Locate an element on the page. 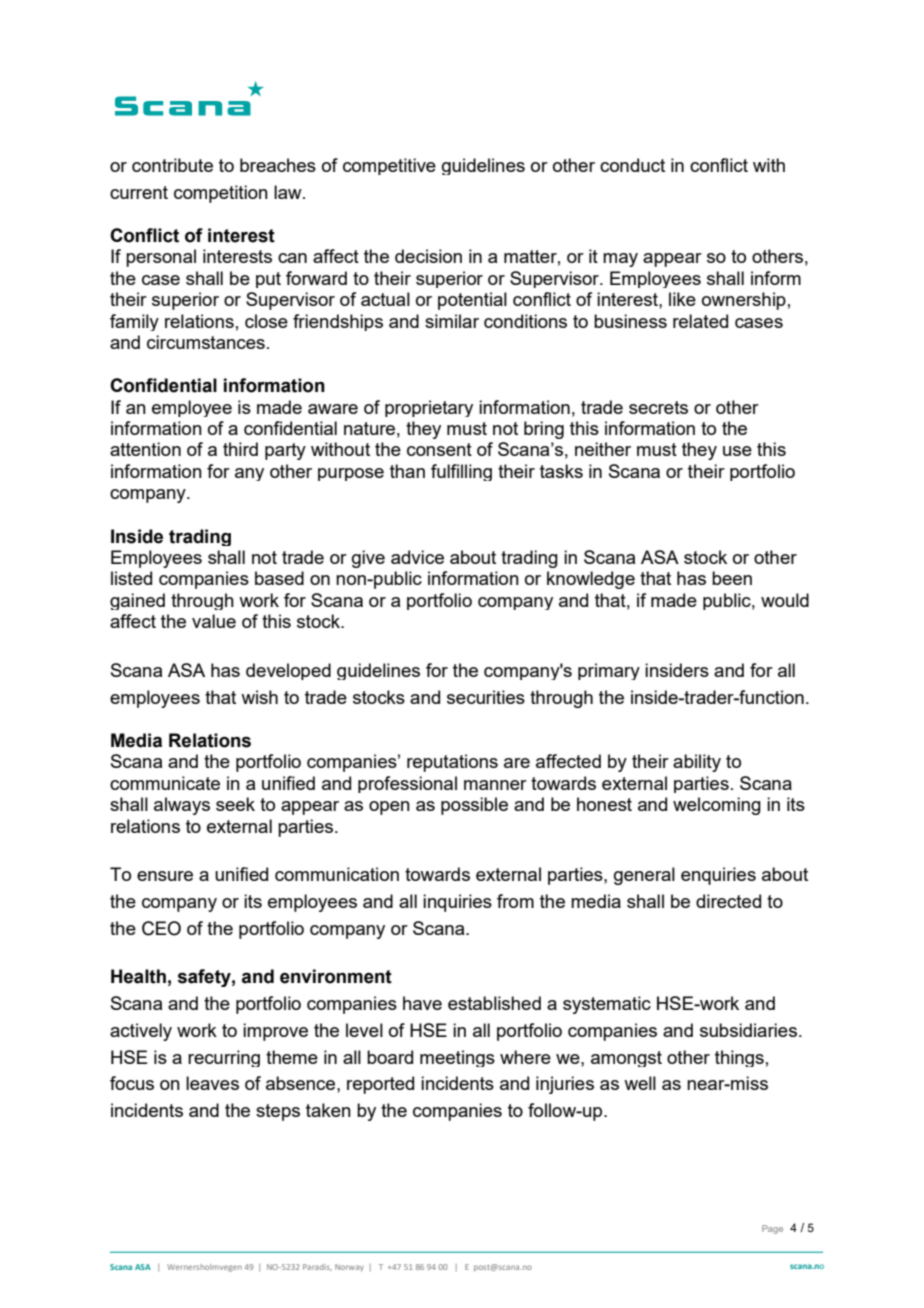 This image has width=924, height=1308. decision is located at coordinates (428, 256).
